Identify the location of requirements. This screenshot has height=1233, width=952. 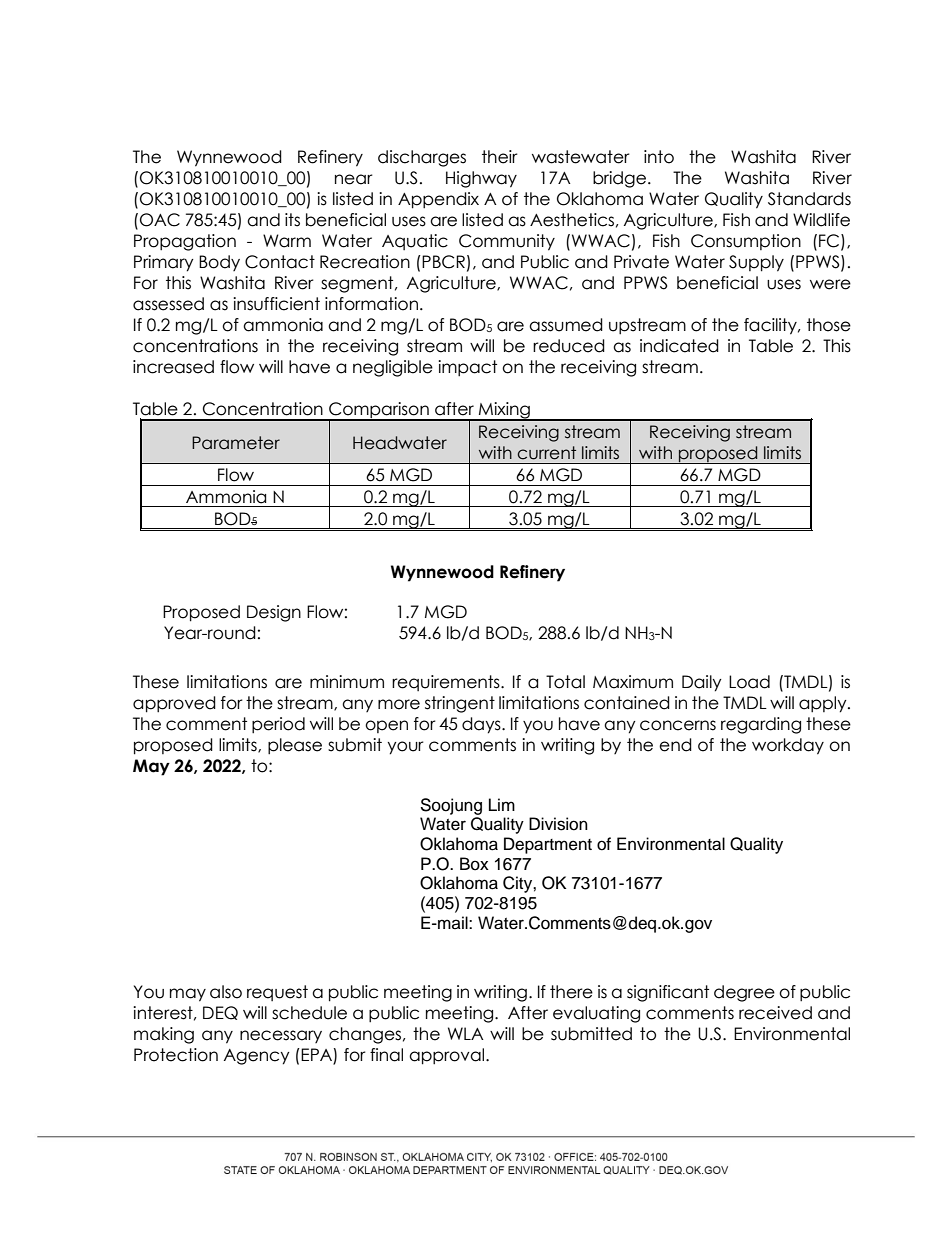
(447, 683).
